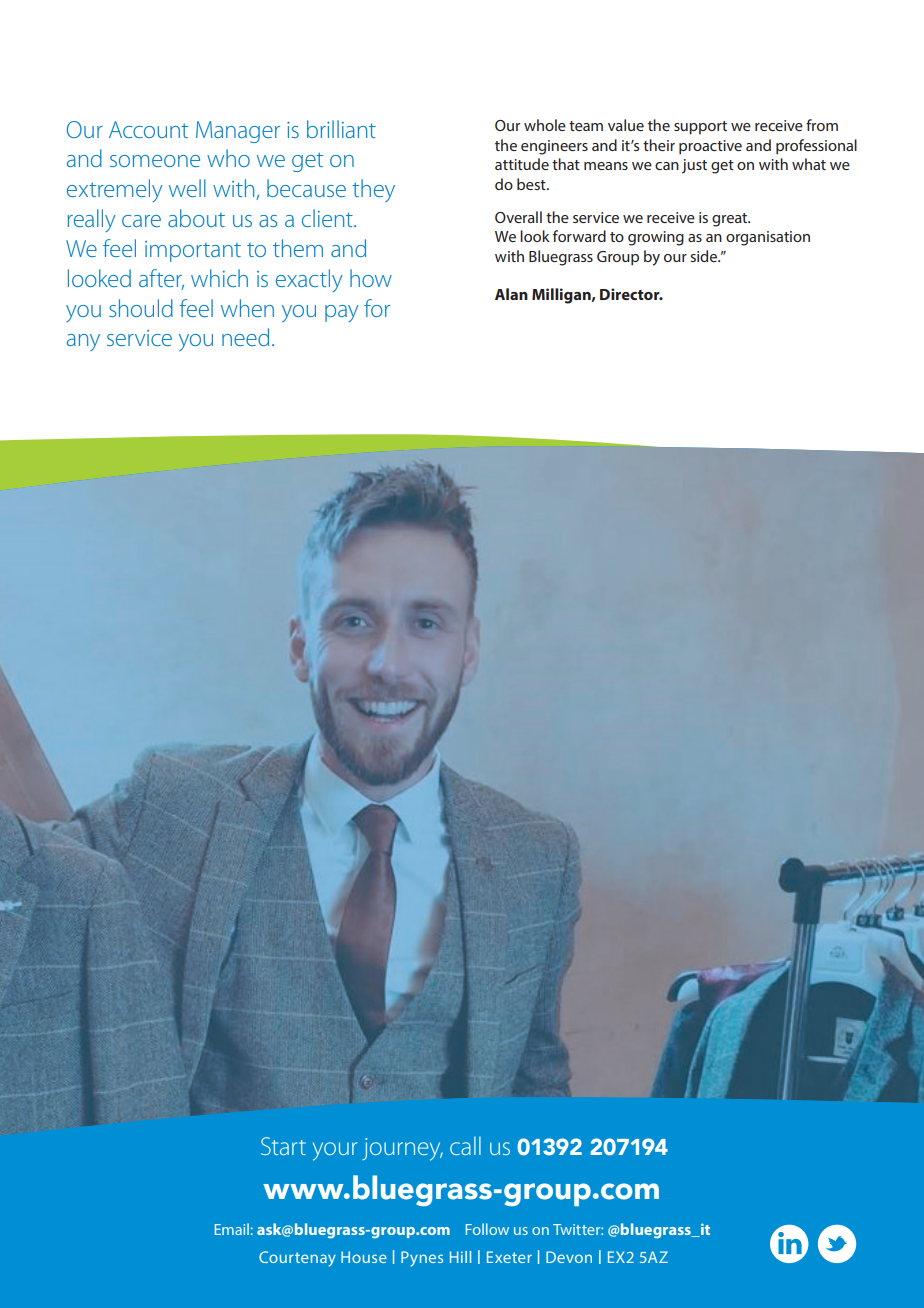 The width and height of the screenshot is (924, 1308). Describe the element at coordinates (522, 164) in the screenshot. I see `attitude` at that location.
